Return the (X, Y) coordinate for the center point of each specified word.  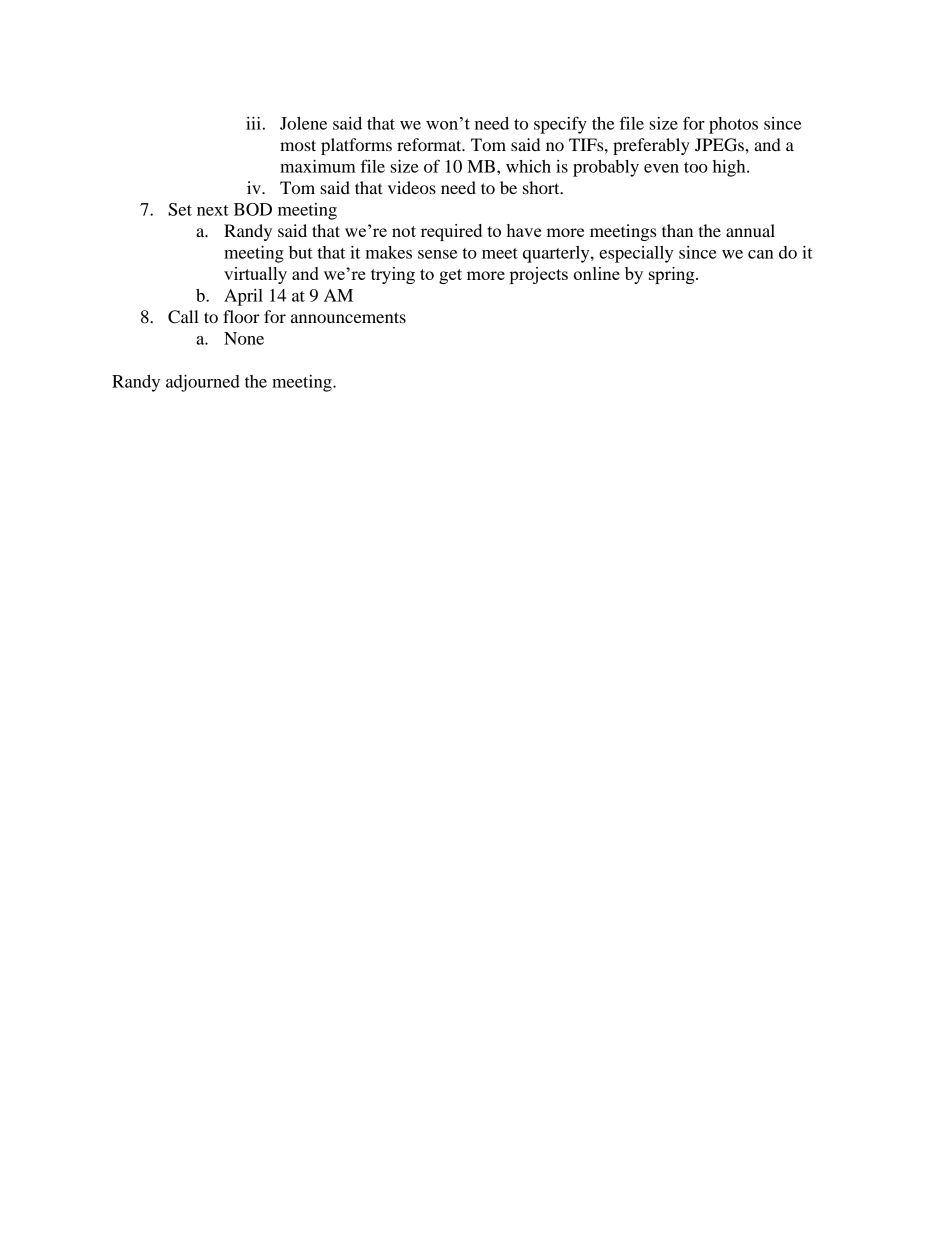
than (677, 230)
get (450, 276)
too (696, 167)
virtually (255, 275)
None (244, 338)
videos (412, 187)
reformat (430, 144)
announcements (348, 317)
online (596, 273)
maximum (318, 166)
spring (673, 275)
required (451, 232)
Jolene (303, 123)
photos (733, 125)
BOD (253, 209)
